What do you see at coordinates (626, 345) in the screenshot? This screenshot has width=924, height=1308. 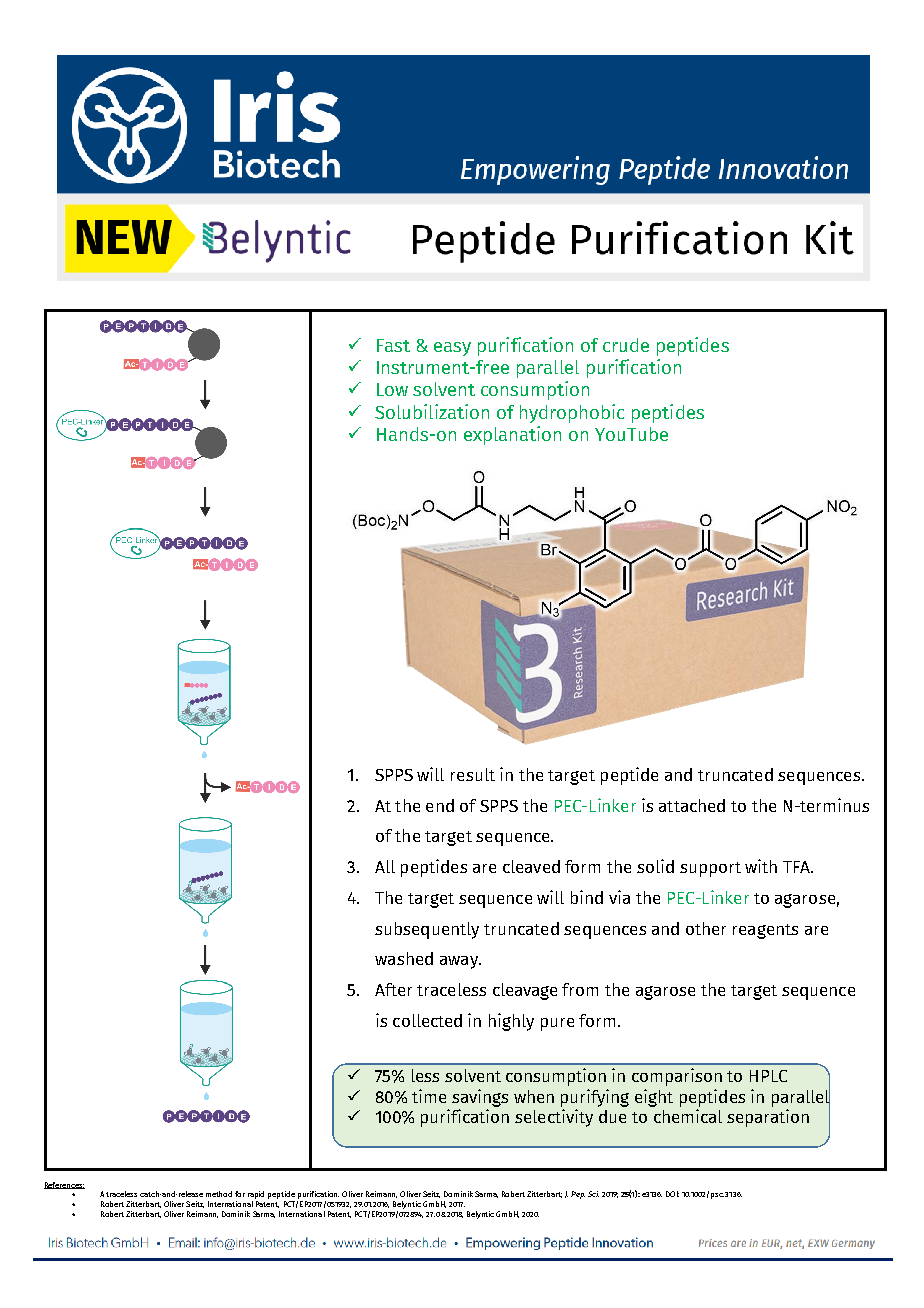 I see `crude` at bounding box center [626, 345].
